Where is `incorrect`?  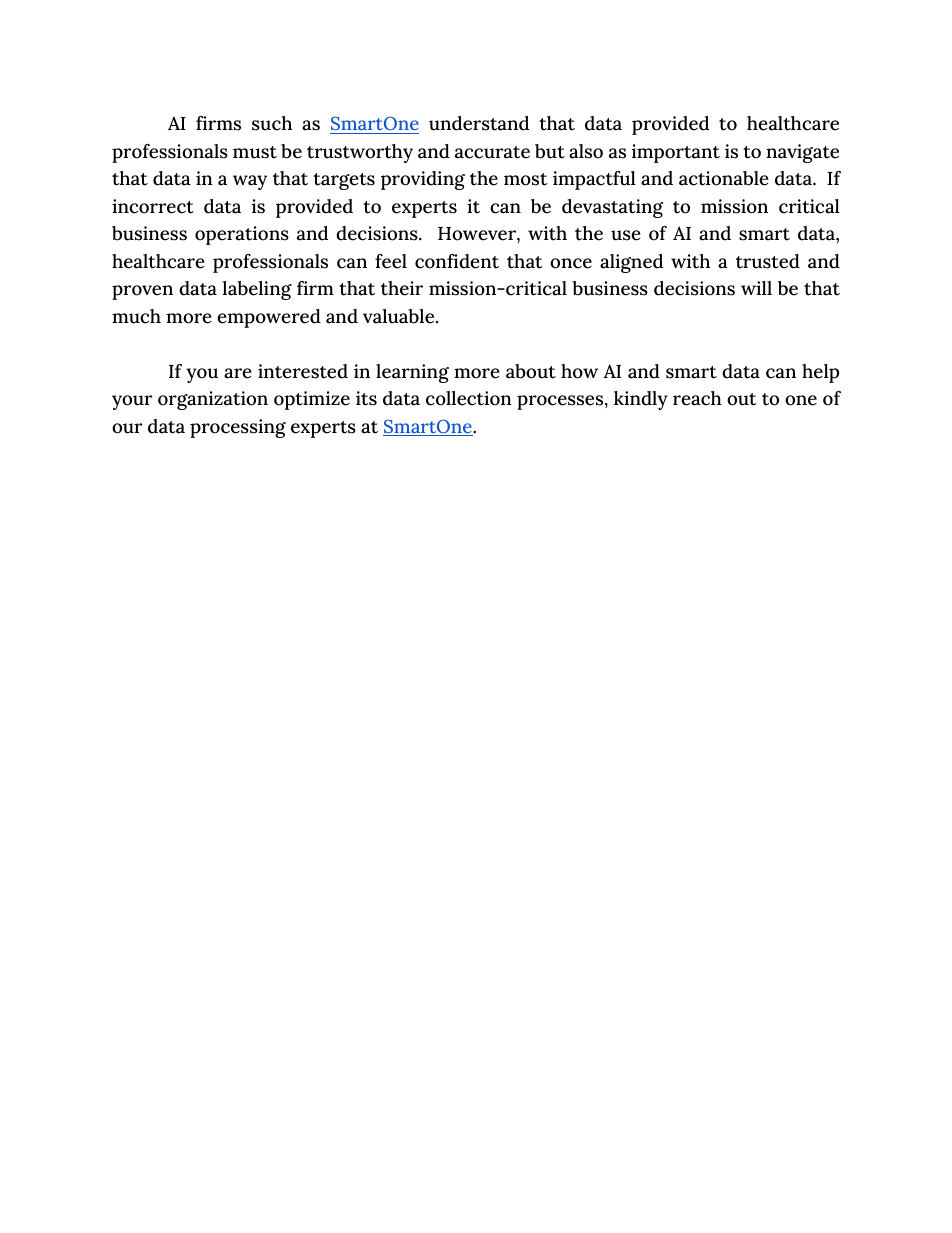 incorrect is located at coordinates (153, 206).
